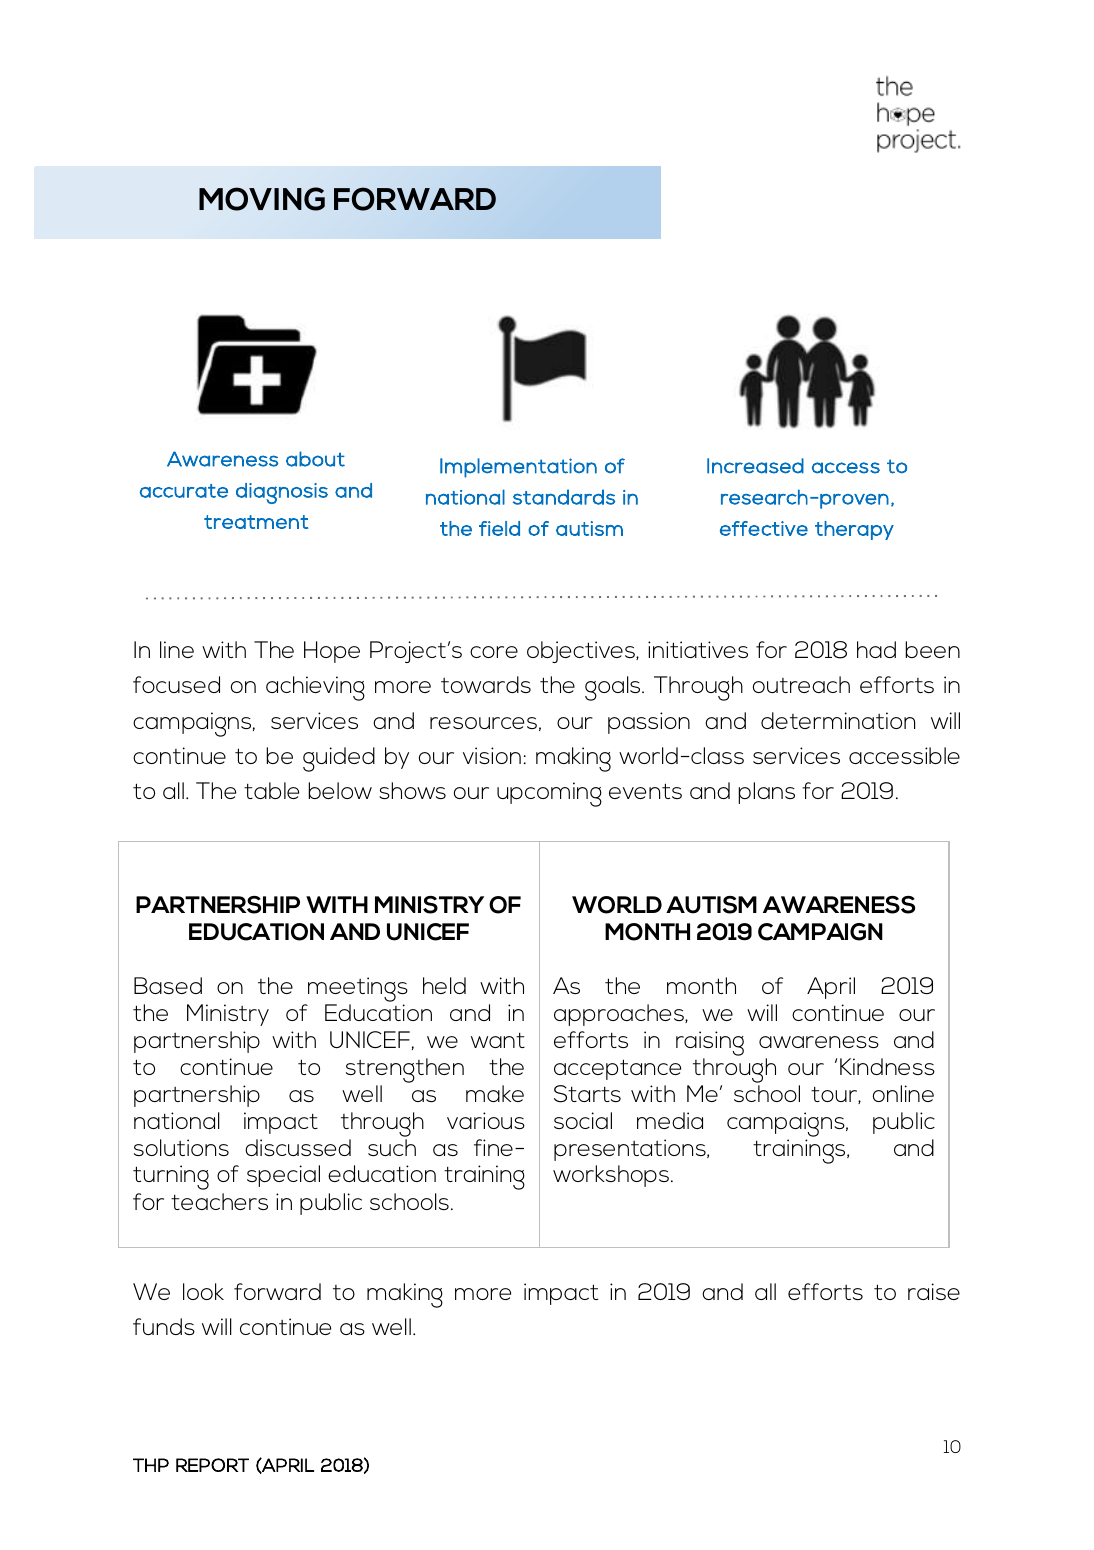 The height and width of the screenshot is (1550, 1094). What do you see at coordinates (854, 530) in the screenshot?
I see `therapy` at bounding box center [854, 530].
